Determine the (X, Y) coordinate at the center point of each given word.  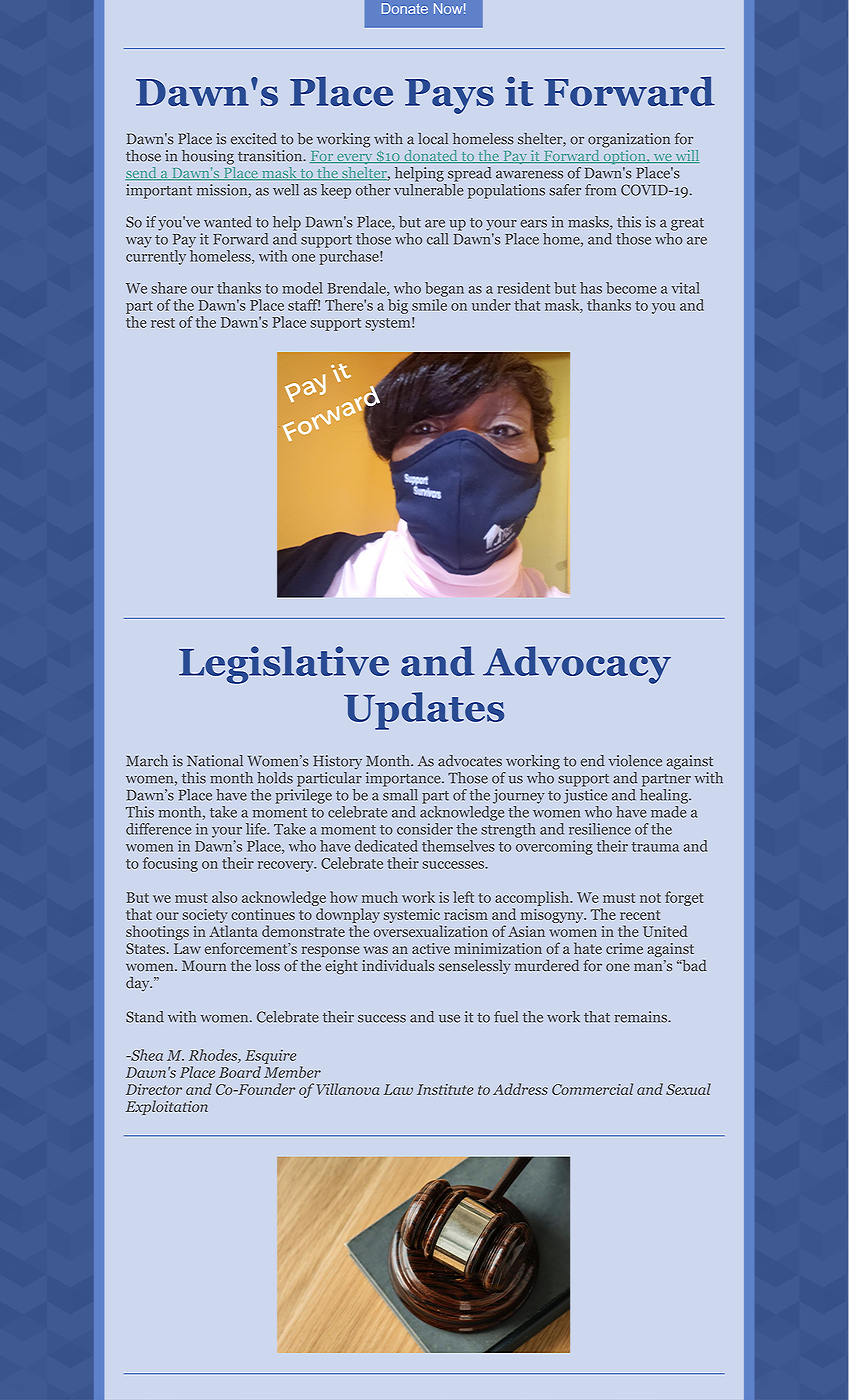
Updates (424, 711)
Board (240, 1072)
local (433, 139)
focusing (170, 864)
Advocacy (577, 665)
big (398, 306)
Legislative (284, 665)
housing (208, 157)
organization (629, 140)
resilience (600, 829)
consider (425, 829)
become (631, 288)
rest (163, 323)
